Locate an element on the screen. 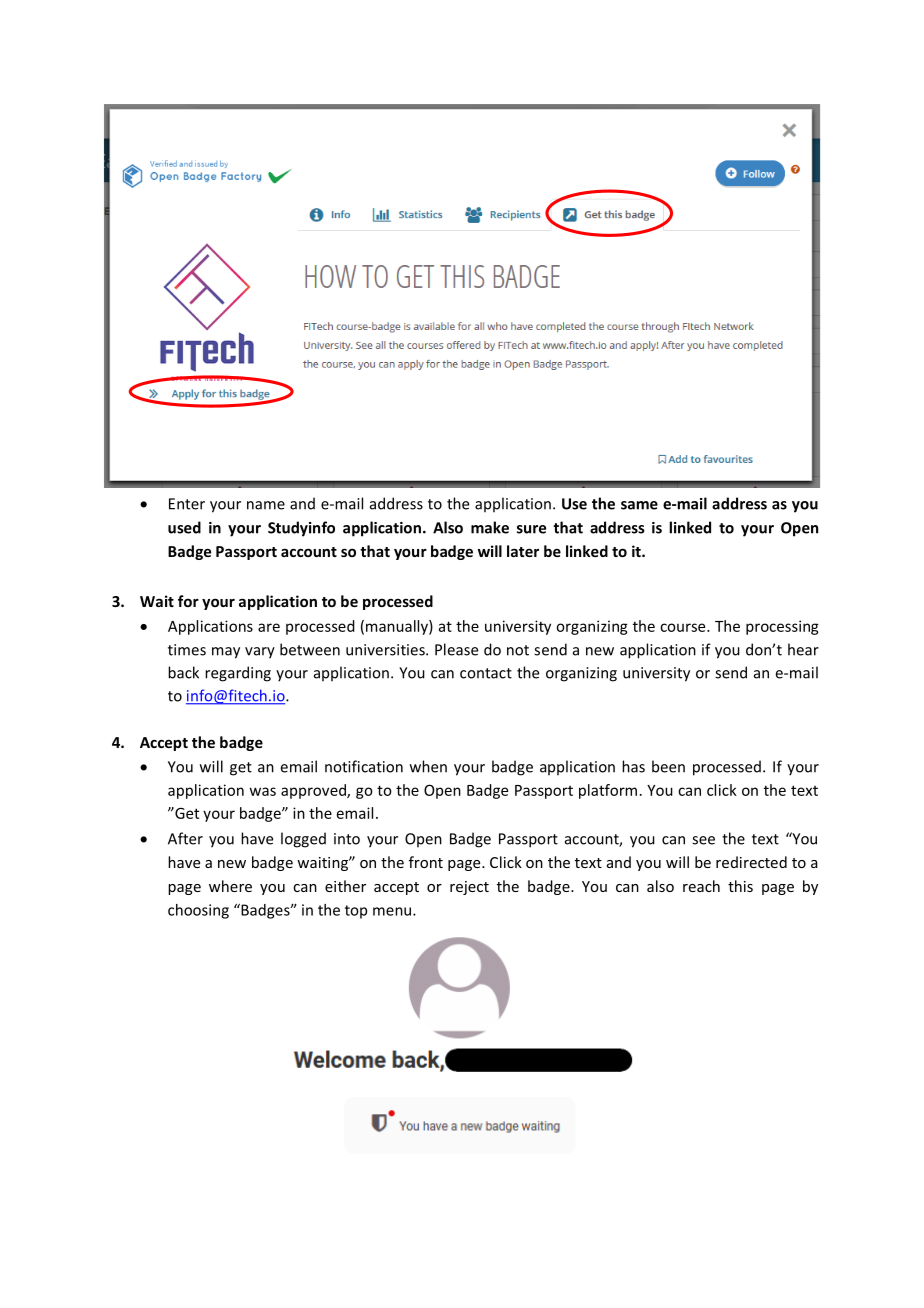 This screenshot has width=924, height=1308. same is located at coordinates (639, 505).
